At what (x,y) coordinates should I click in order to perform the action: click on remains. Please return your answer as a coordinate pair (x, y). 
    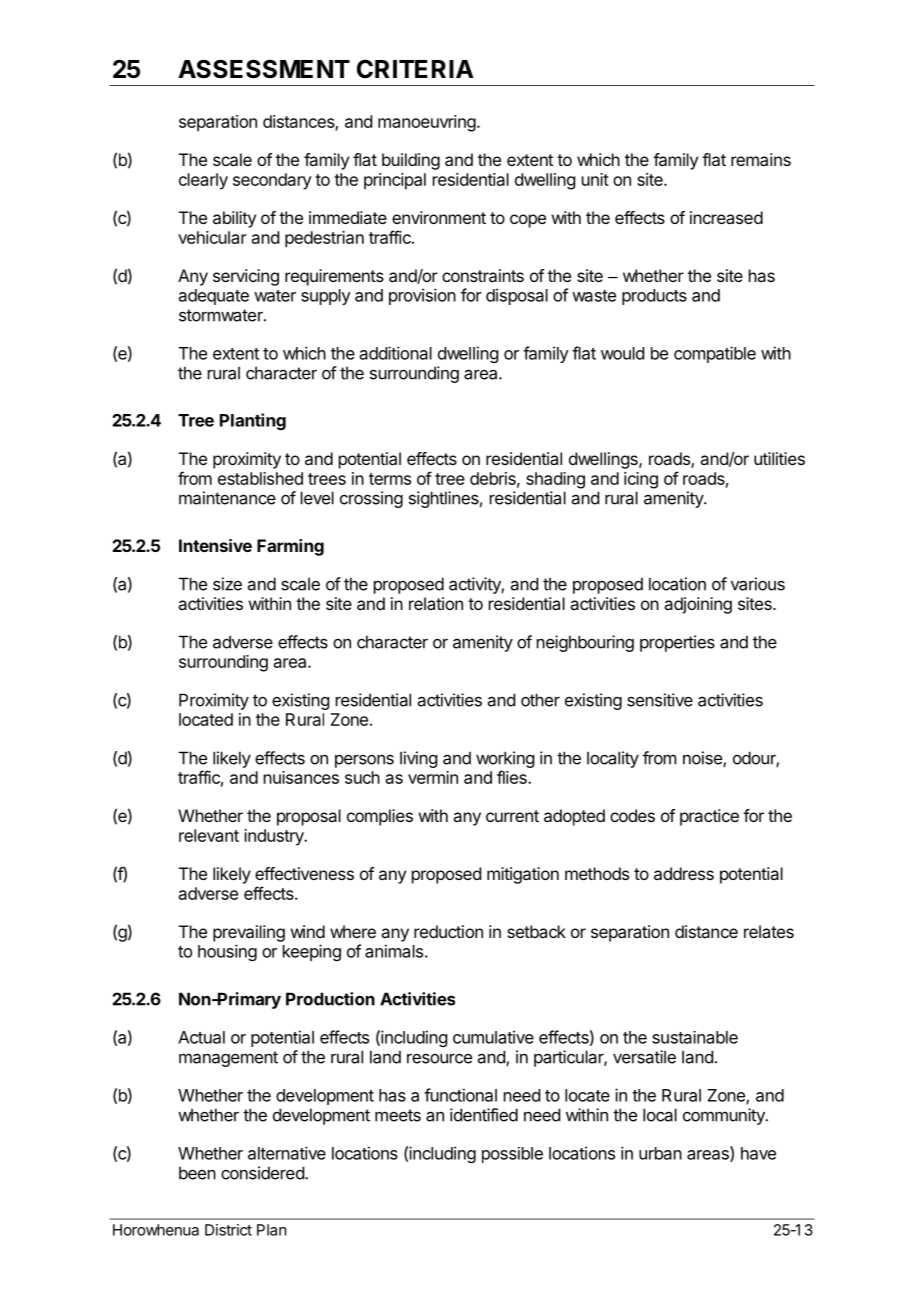
    Looking at the image, I should click on (761, 159).
